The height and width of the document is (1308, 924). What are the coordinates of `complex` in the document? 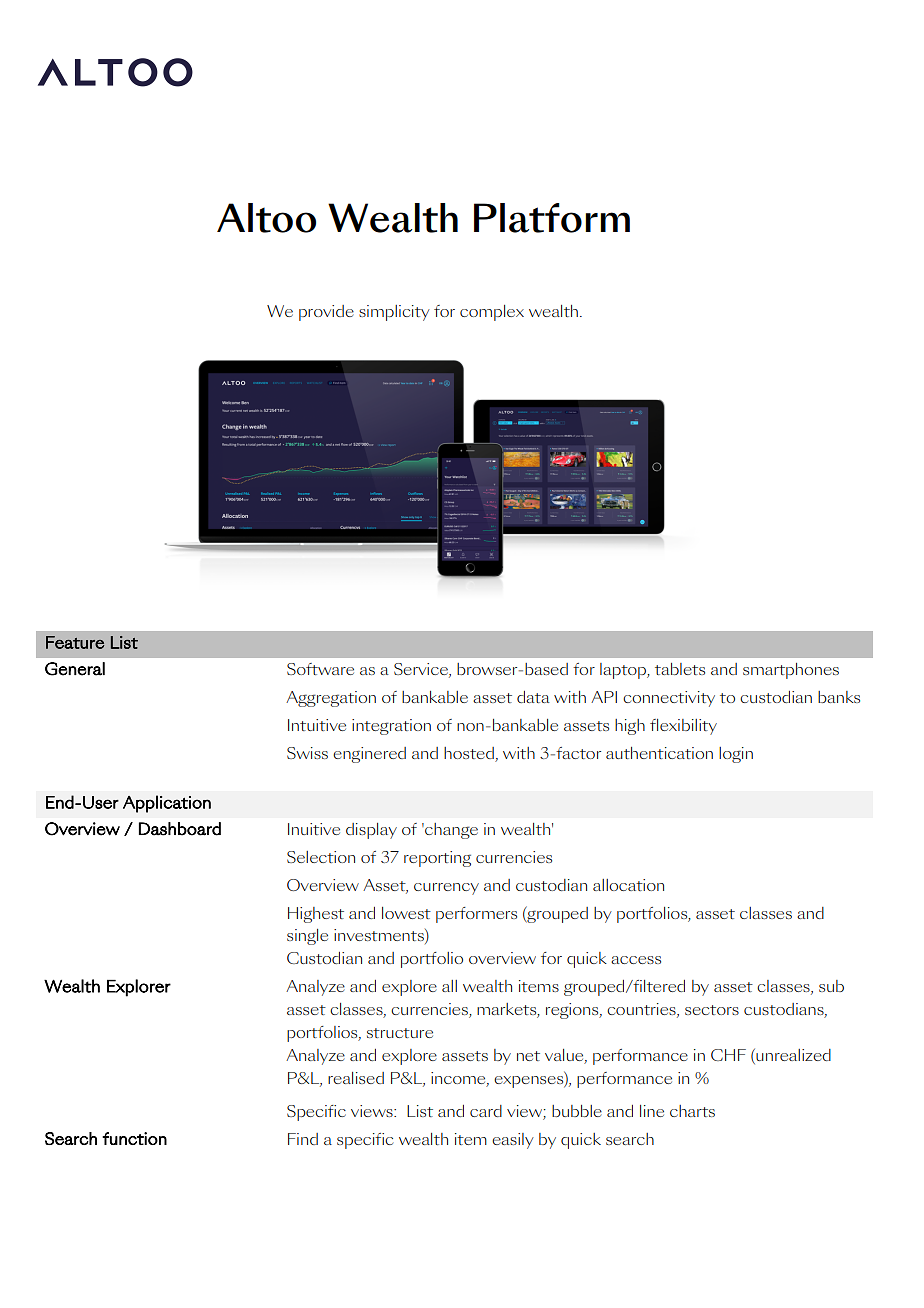 It's located at (492, 313).
